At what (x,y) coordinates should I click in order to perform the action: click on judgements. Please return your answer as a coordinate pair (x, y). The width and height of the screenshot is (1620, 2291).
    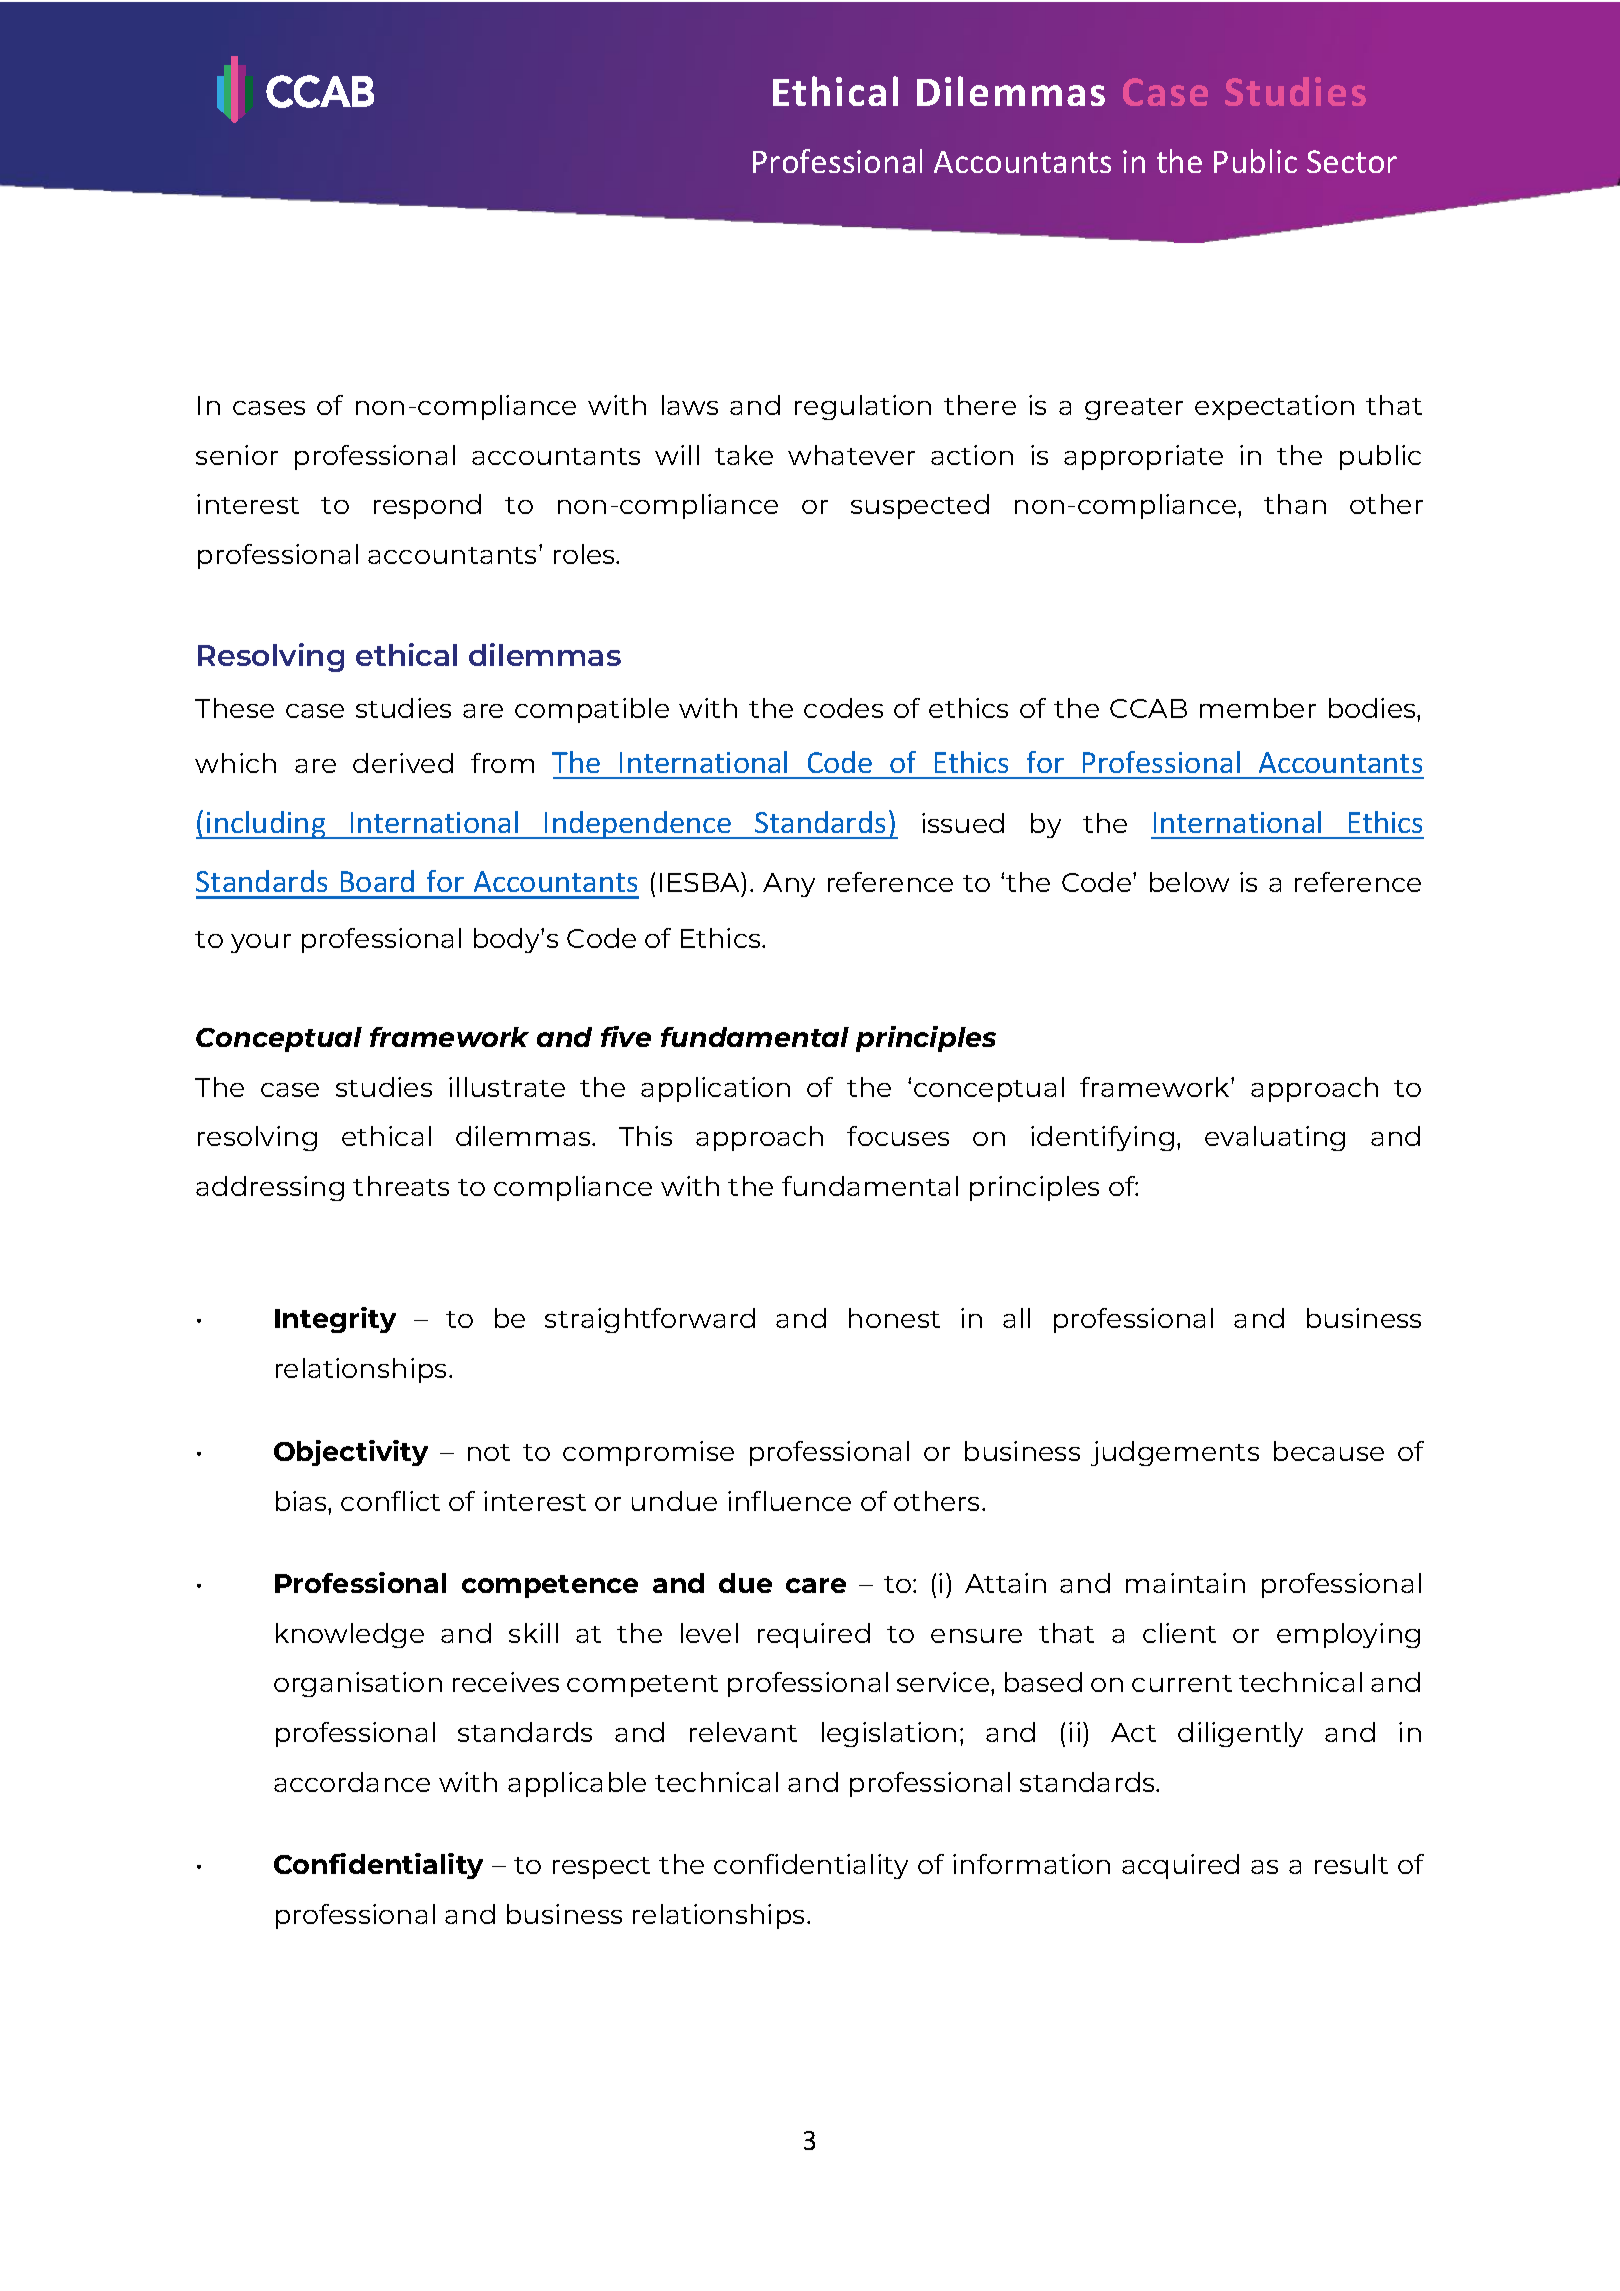
    Looking at the image, I should click on (1175, 1453).
